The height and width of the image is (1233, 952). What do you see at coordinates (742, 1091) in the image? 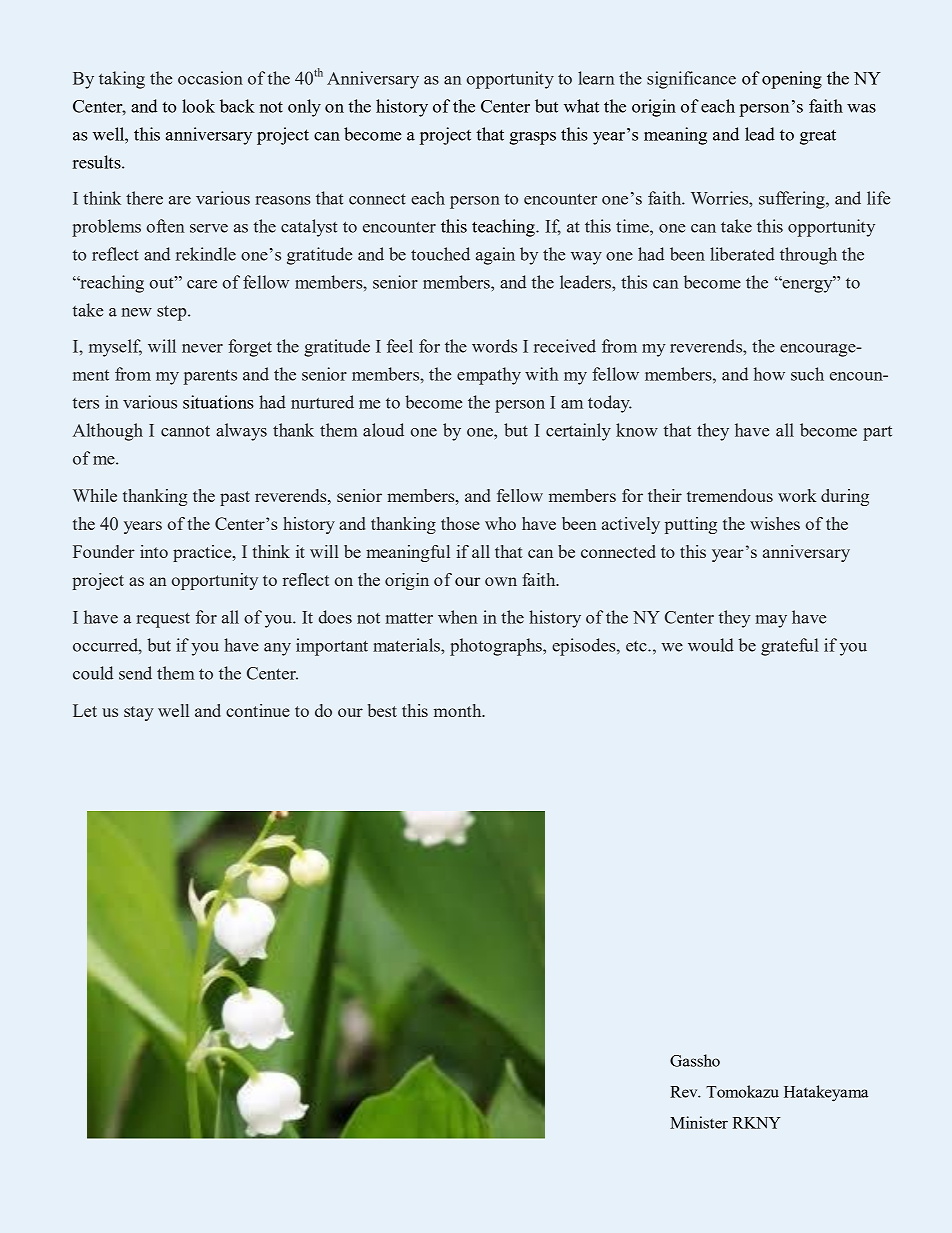
I see `Tomokazu` at bounding box center [742, 1091].
